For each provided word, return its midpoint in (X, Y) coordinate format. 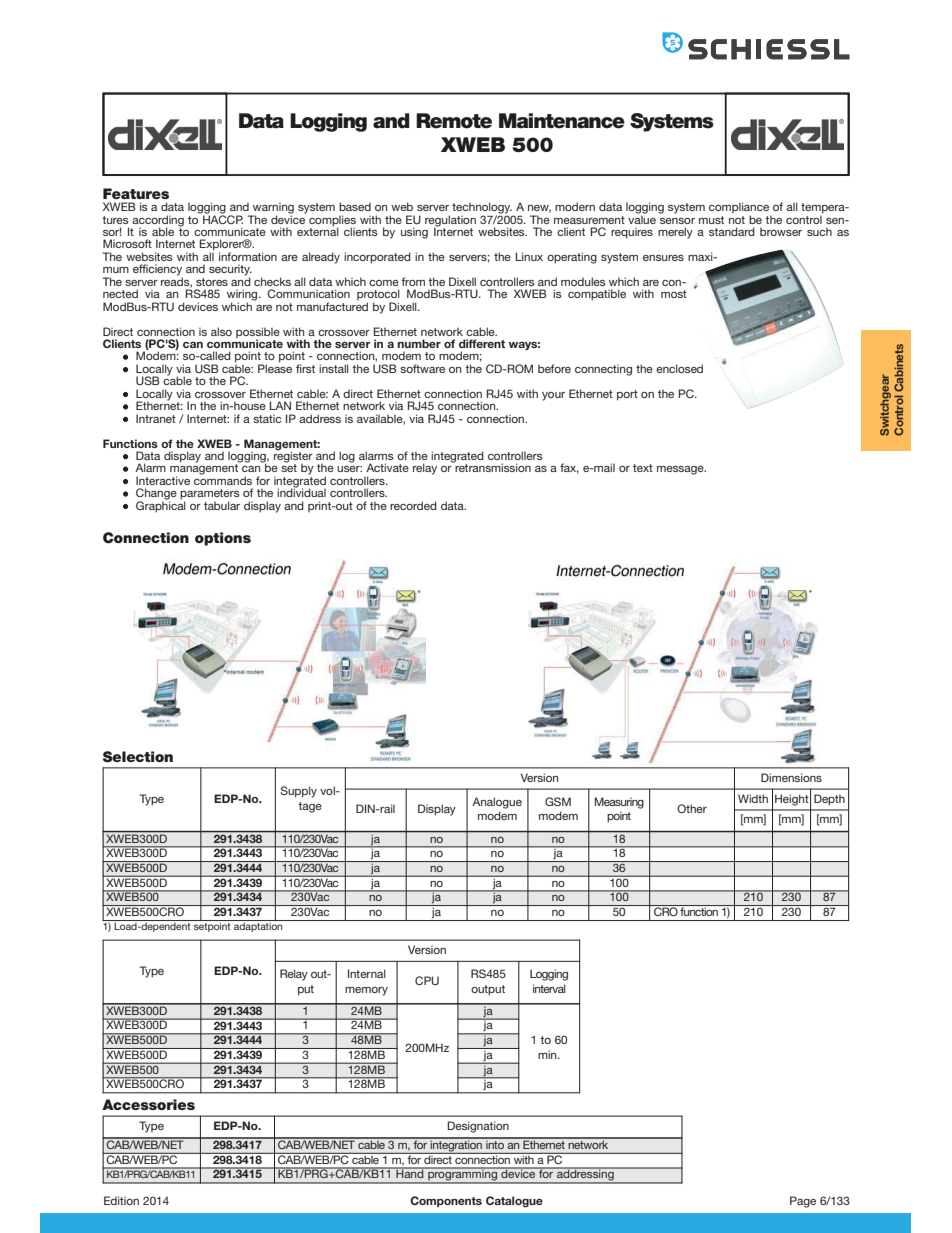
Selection (138, 757)
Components (446, 1201)
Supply (298, 792)
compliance (740, 209)
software (422, 368)
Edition (121, 1200)
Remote (454, 121)
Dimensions (791, 777)
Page (803, 1202)
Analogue (497, 803)
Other (692, 808)
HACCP (222, 218)
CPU (427, 980)
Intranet (156, 418)
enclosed (679, 368)
